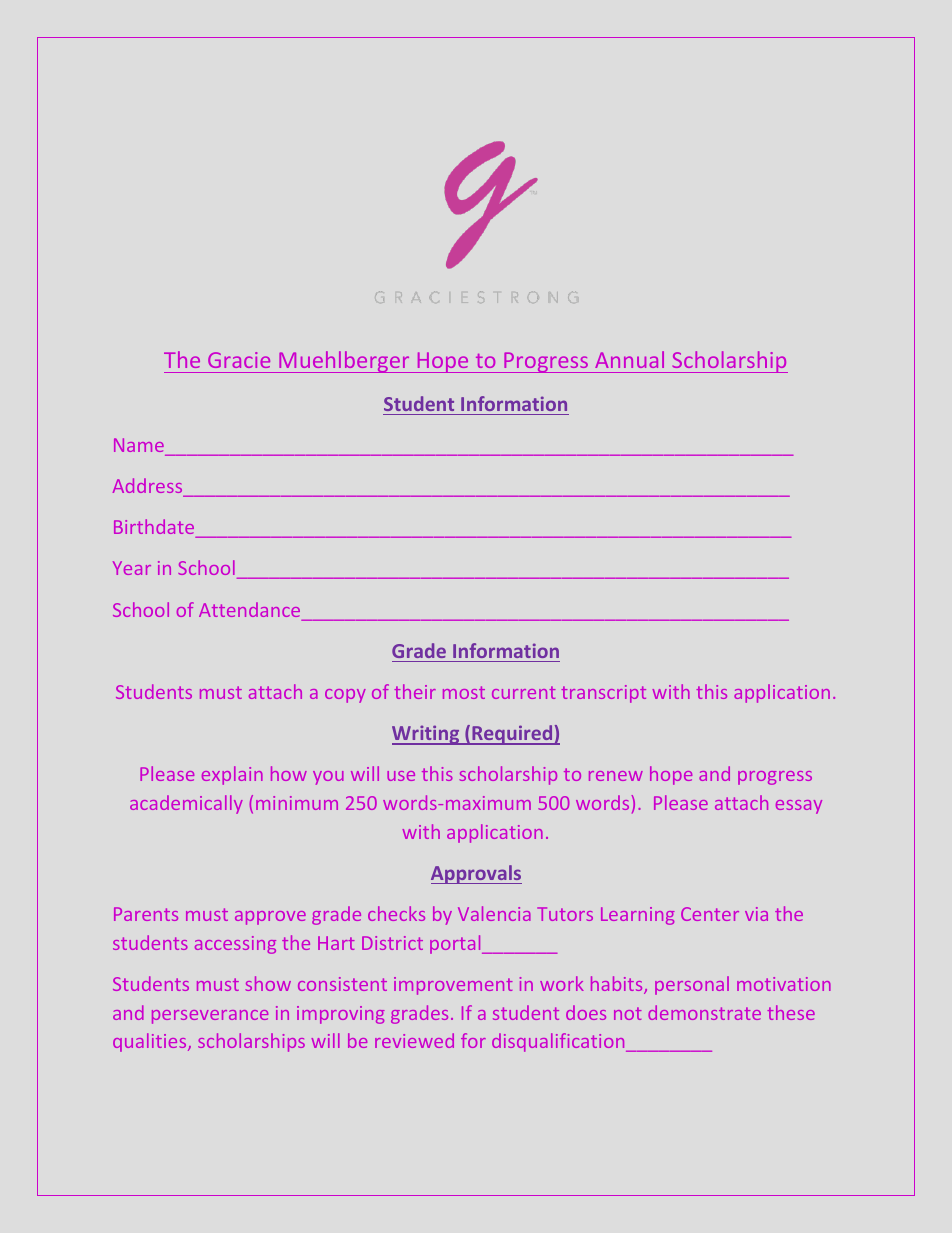 Image resolution: width=952 pixels, height=1233 pixels. Describe the element at coordinates (603, 694) in the document. I see `transcript` at that location.
